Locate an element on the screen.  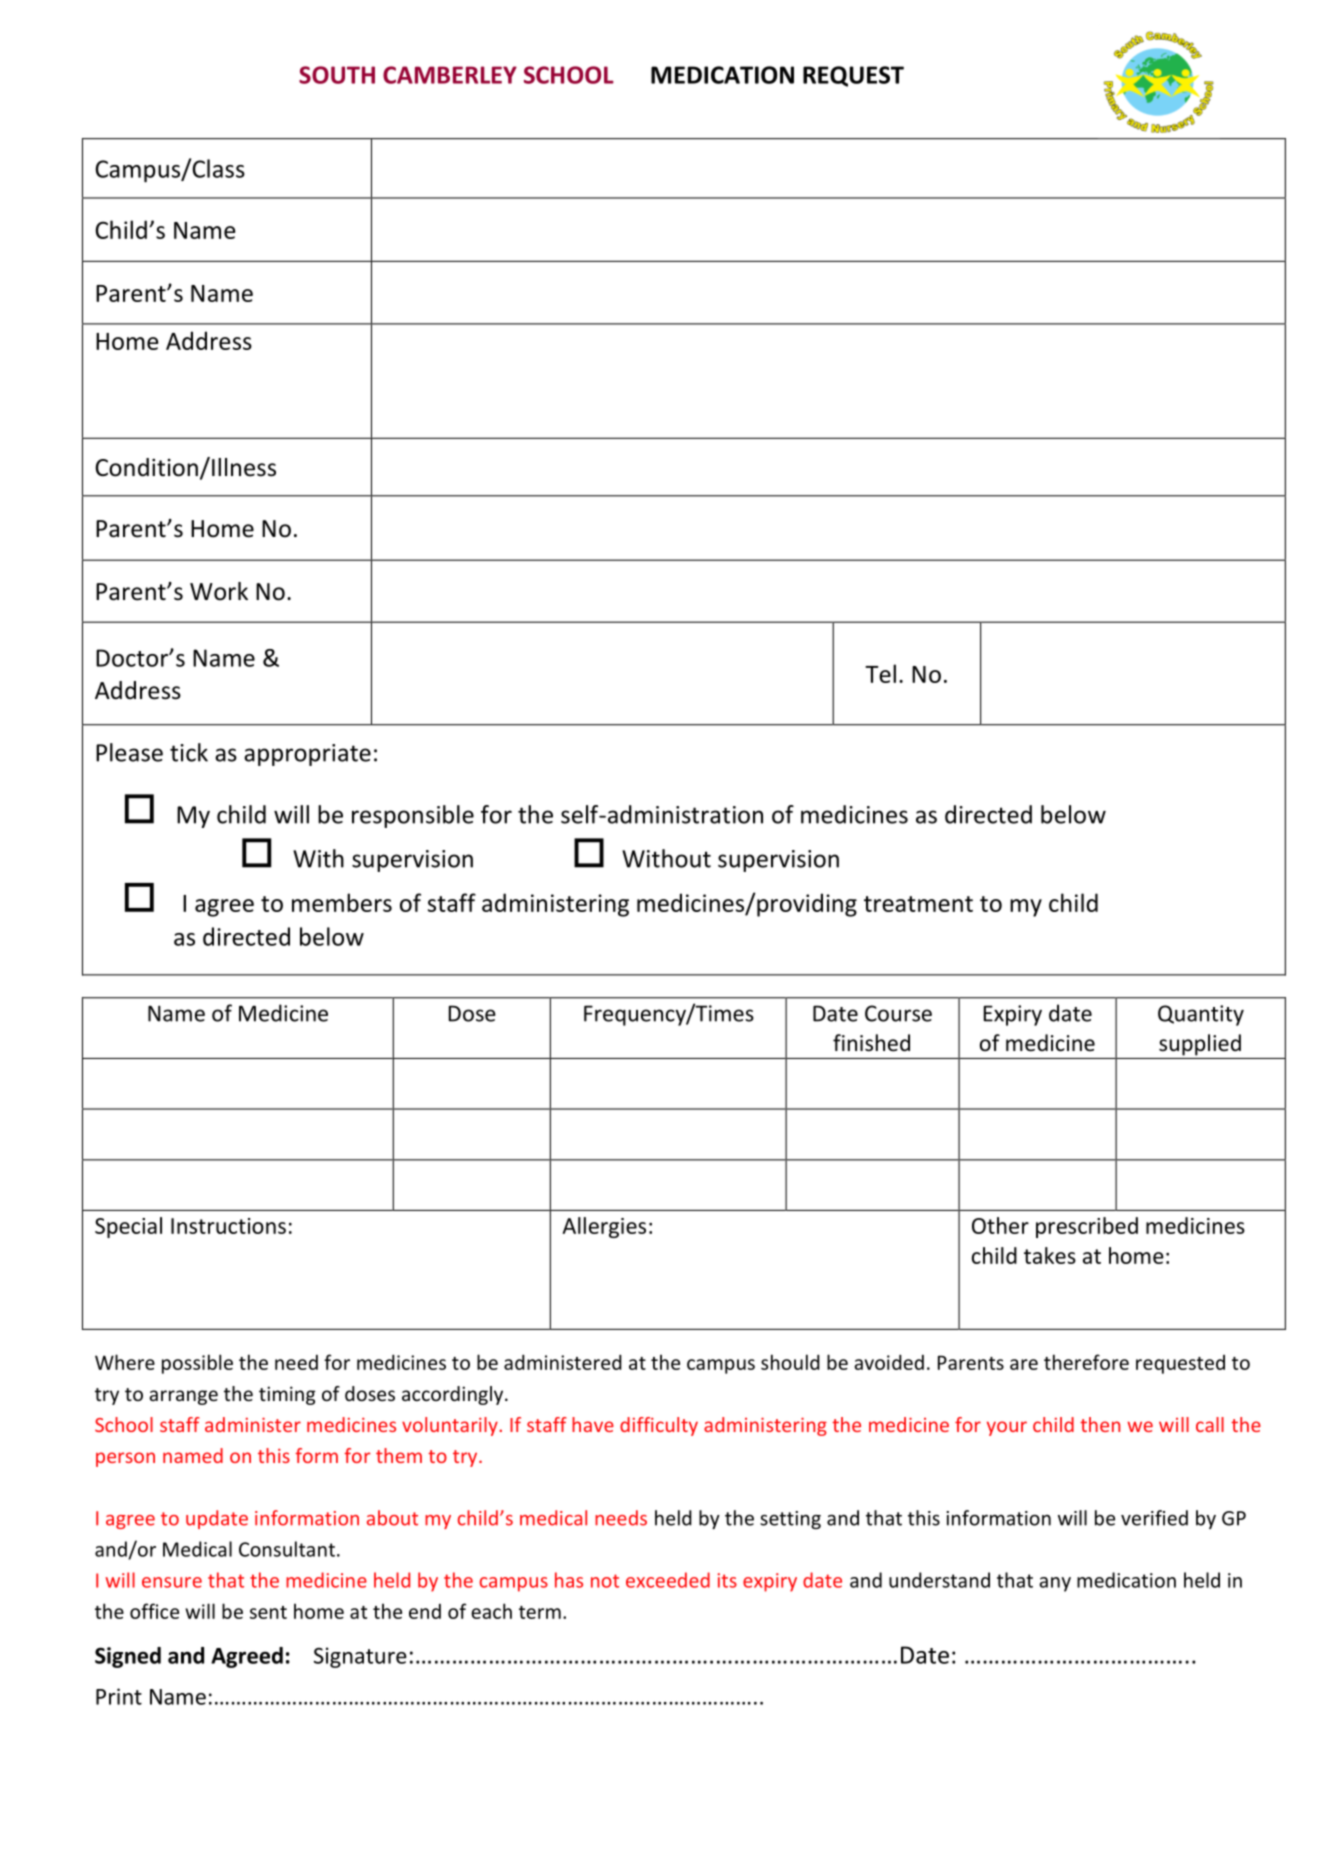
Quantity is located at coordinates (1201, 1015).
